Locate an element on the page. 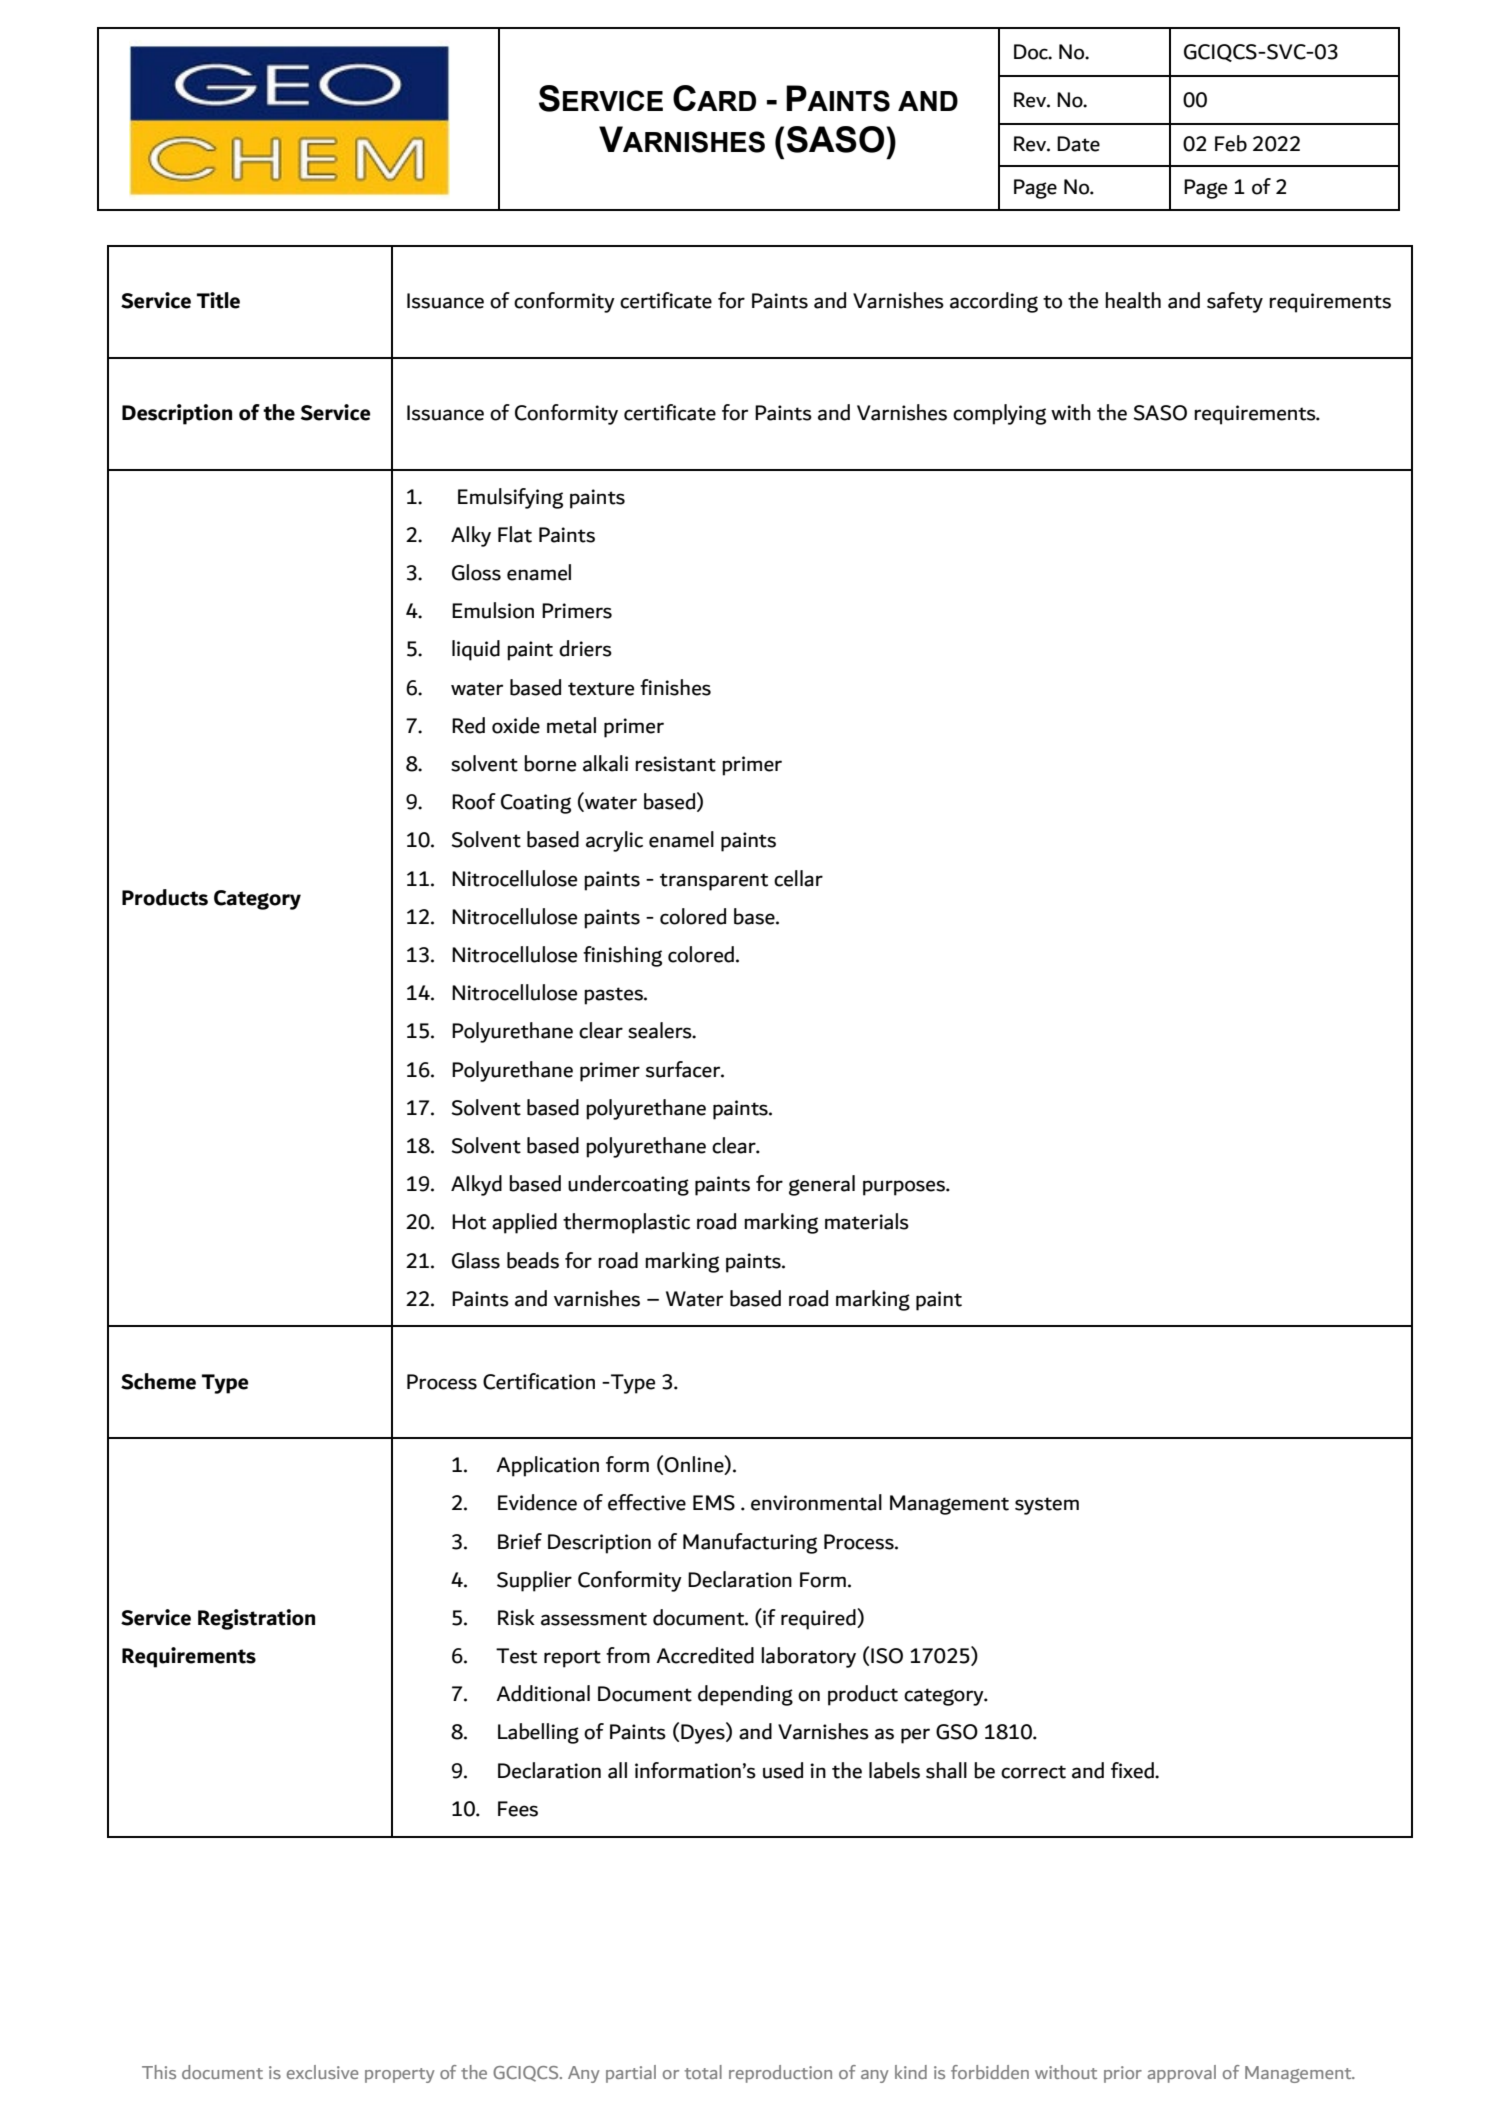  Roof is located at coordinates (474, 801).
